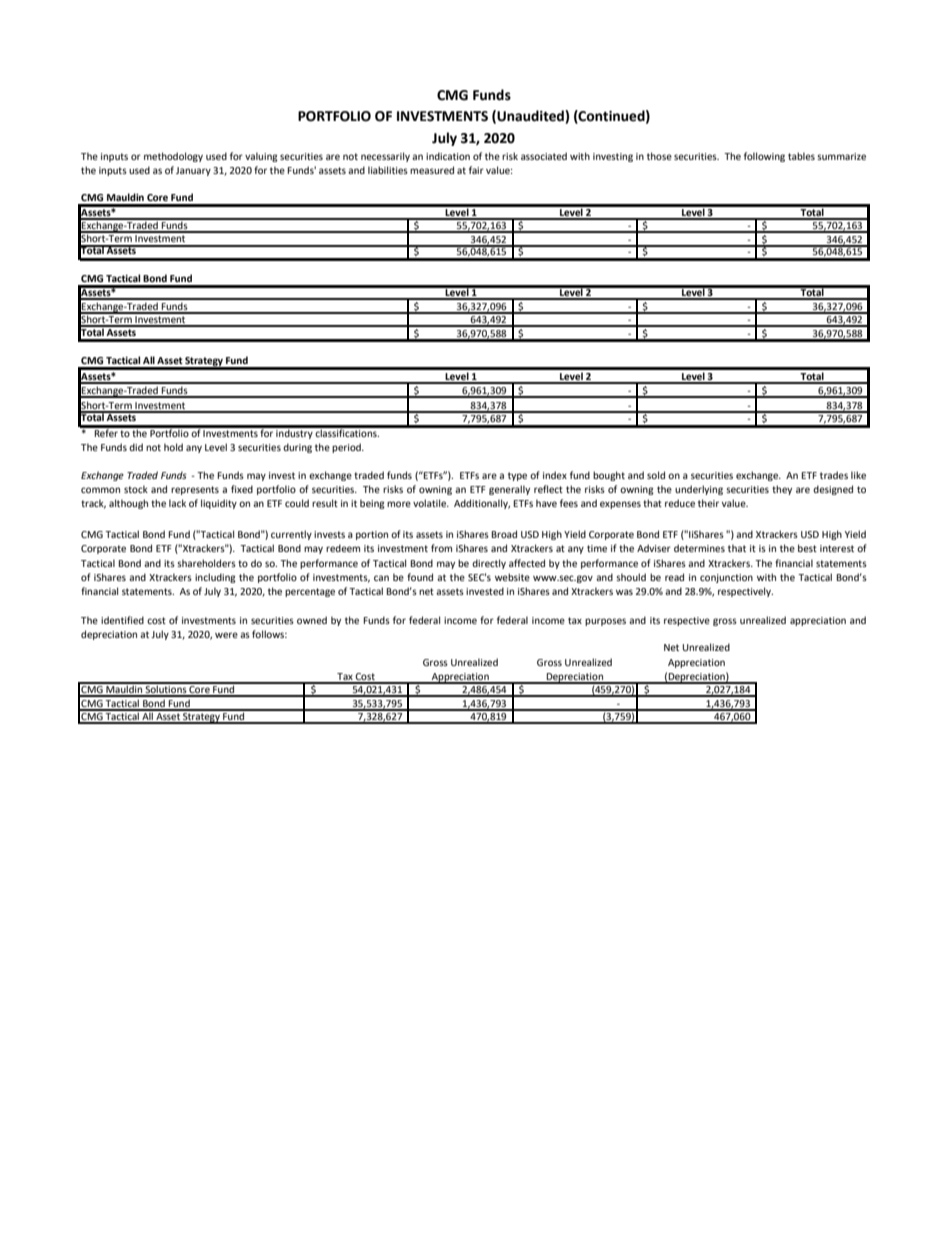  I want to click on January, so click(193, 171).
